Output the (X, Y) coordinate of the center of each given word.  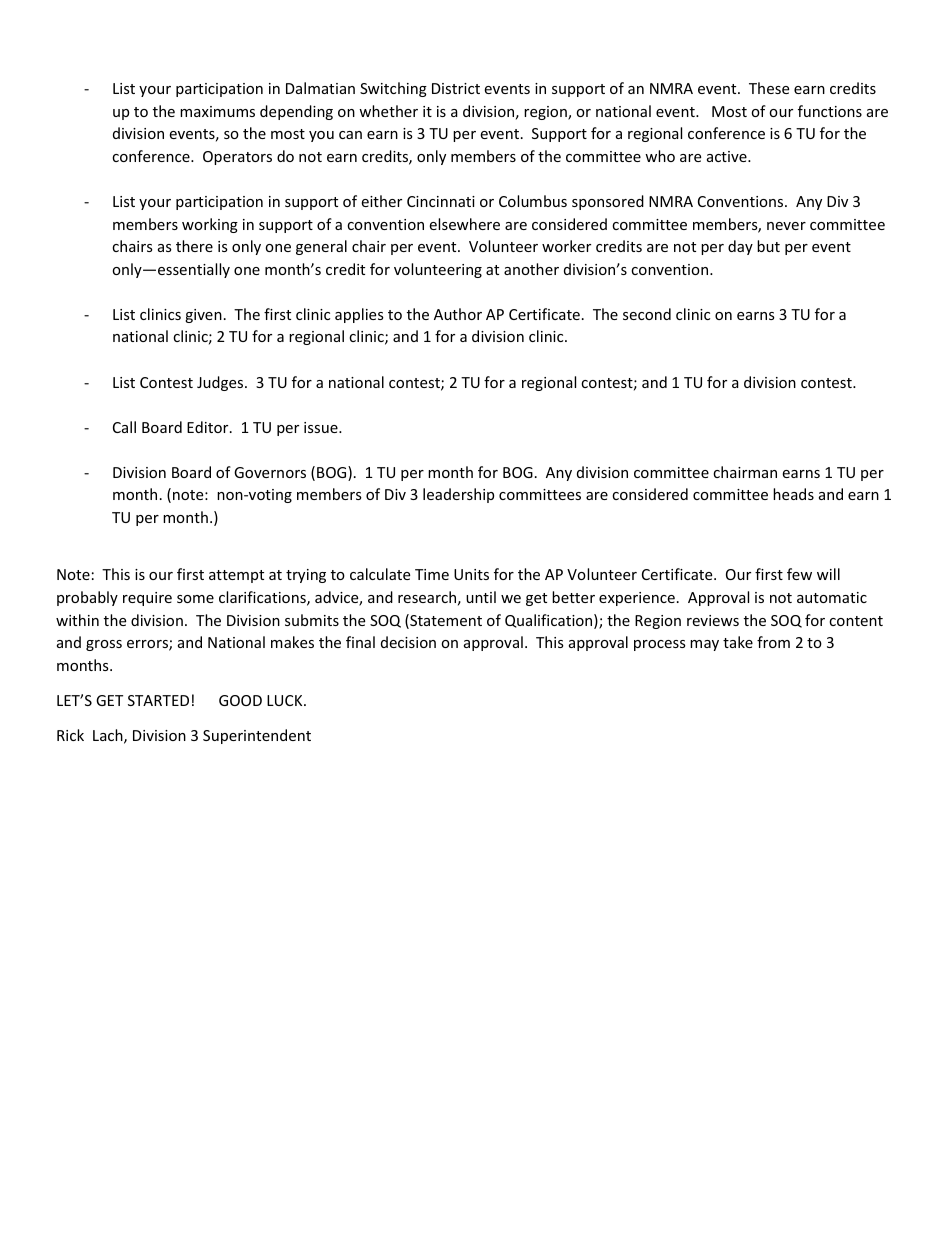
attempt (236, 576)
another (531, 269)
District (456, 88)
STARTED (158, 700)
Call (124, 427)
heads (793, 494)
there (194, 246)
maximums (217, 111)
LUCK (286, 700)
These (769, 88)
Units (471, 574)
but (768, 246)
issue (322, 427)
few (799, 574)
